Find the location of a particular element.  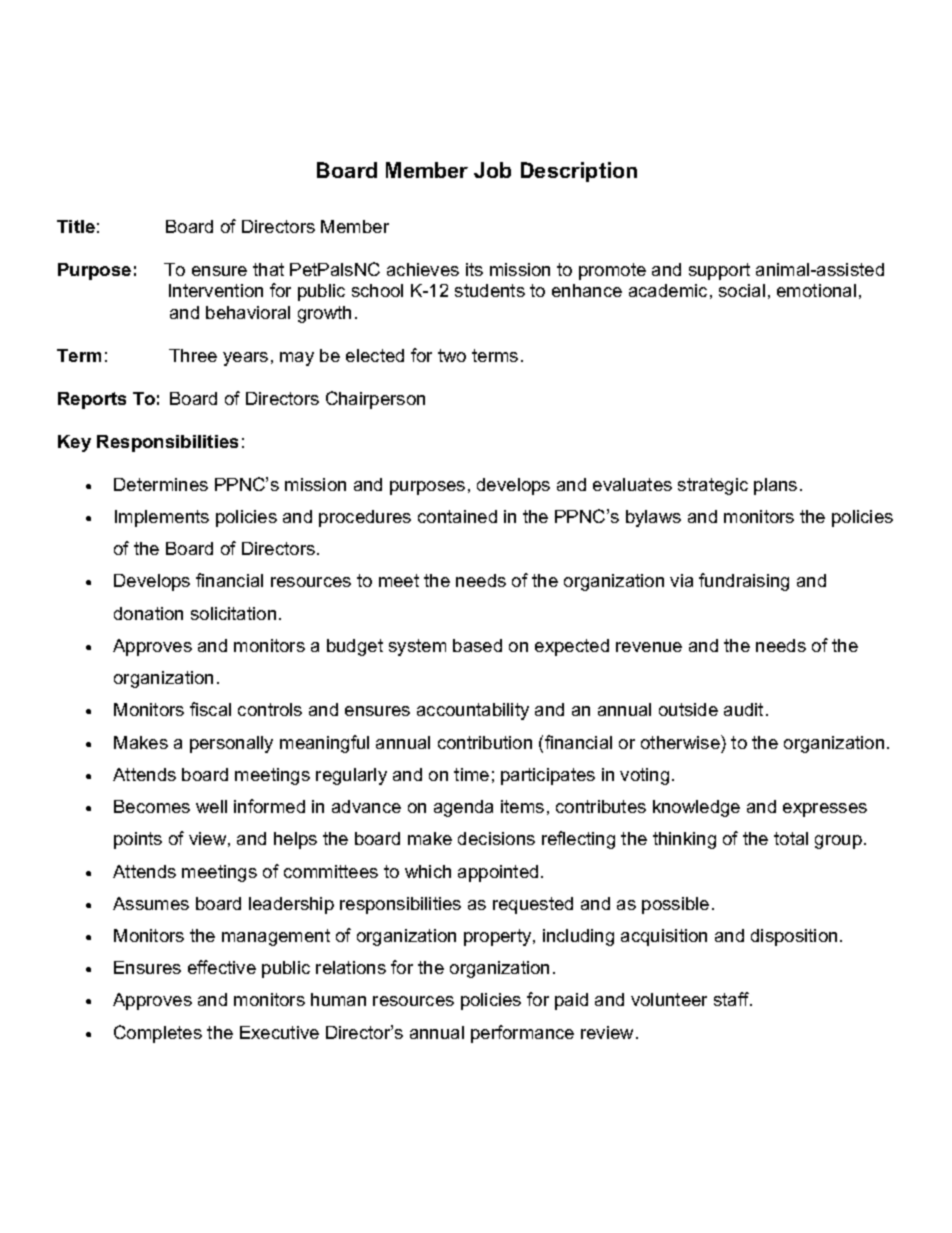

staff is located at coordinates (733, 999).
